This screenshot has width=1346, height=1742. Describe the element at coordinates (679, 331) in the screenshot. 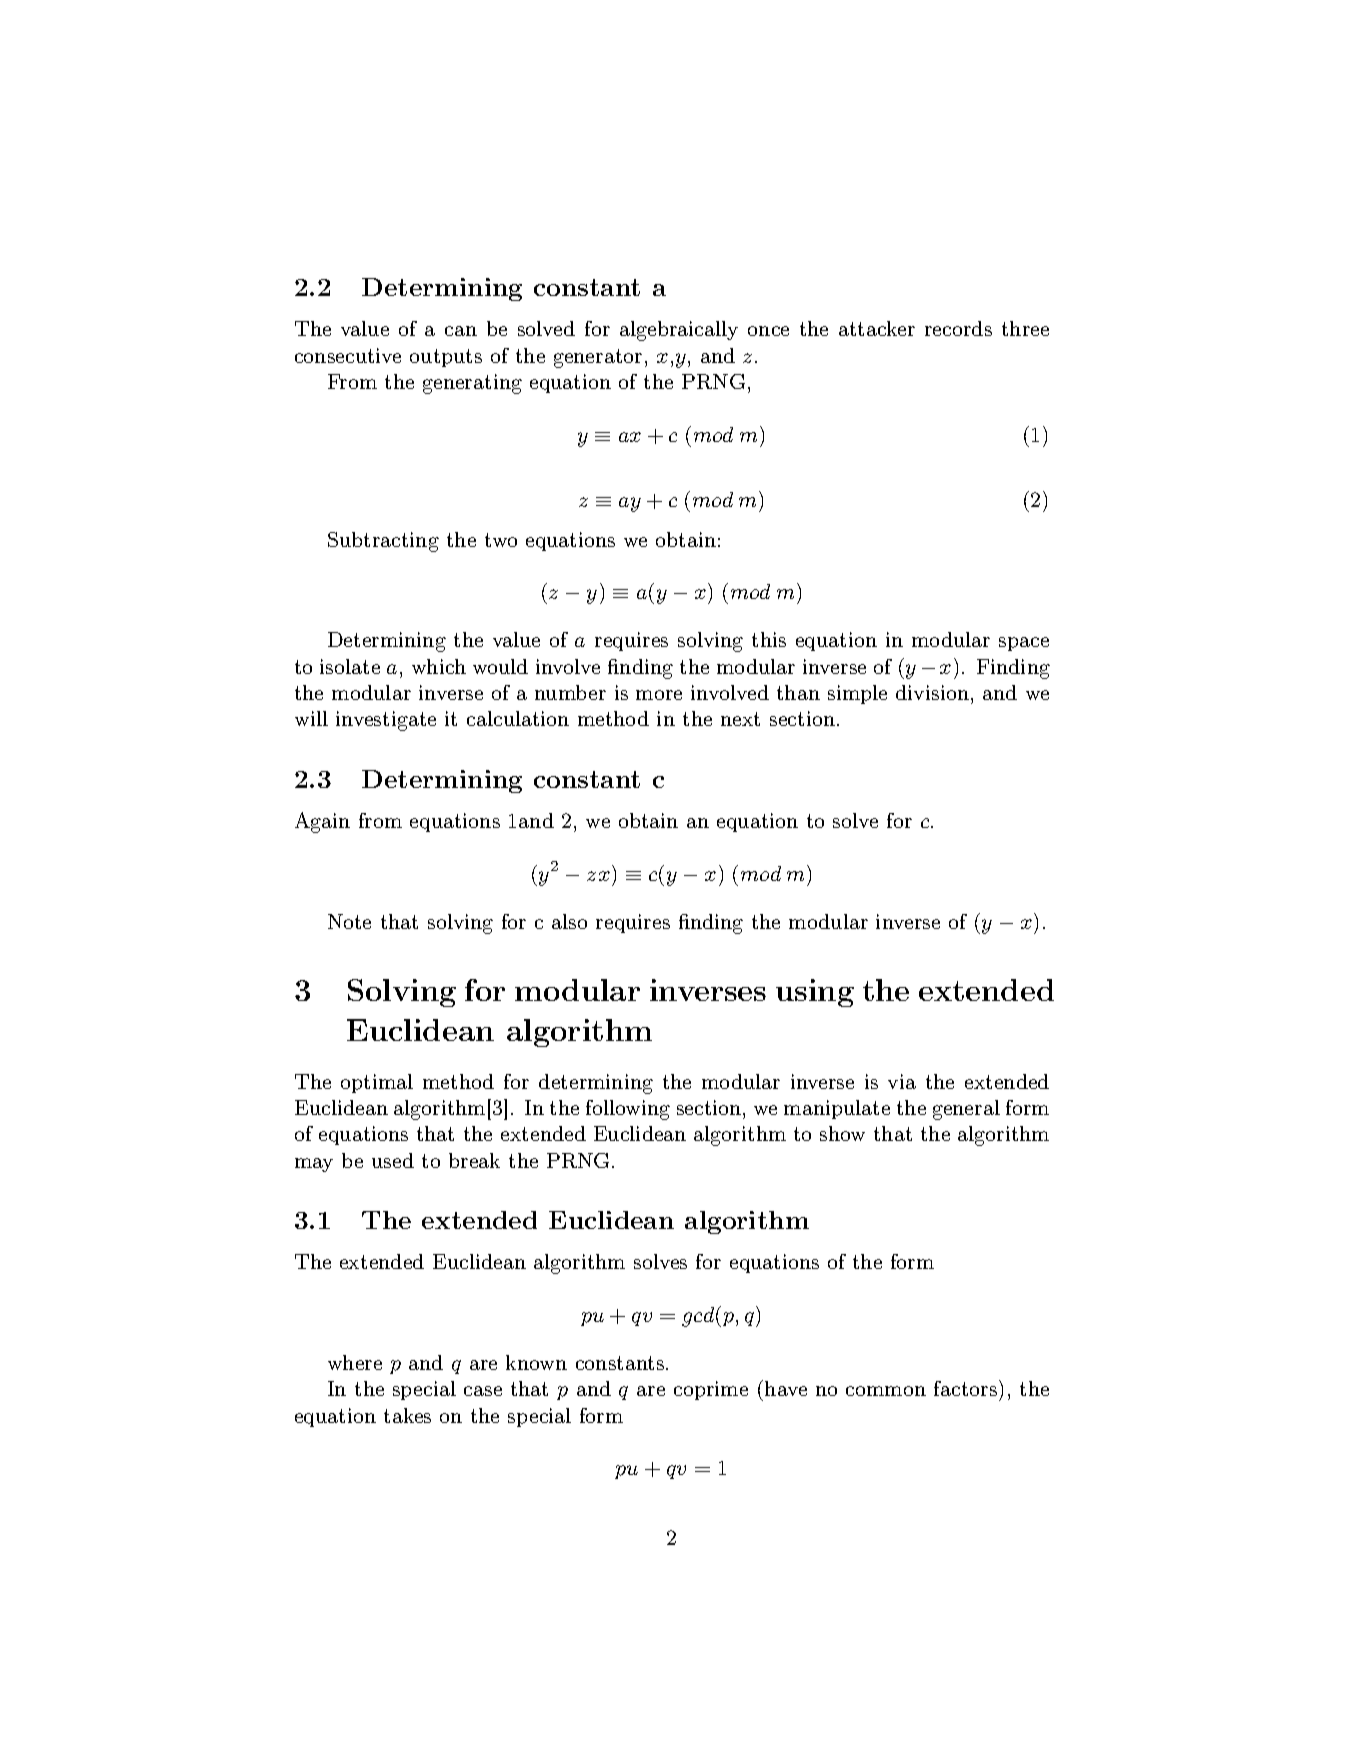

I see `algebraically` at that location.
